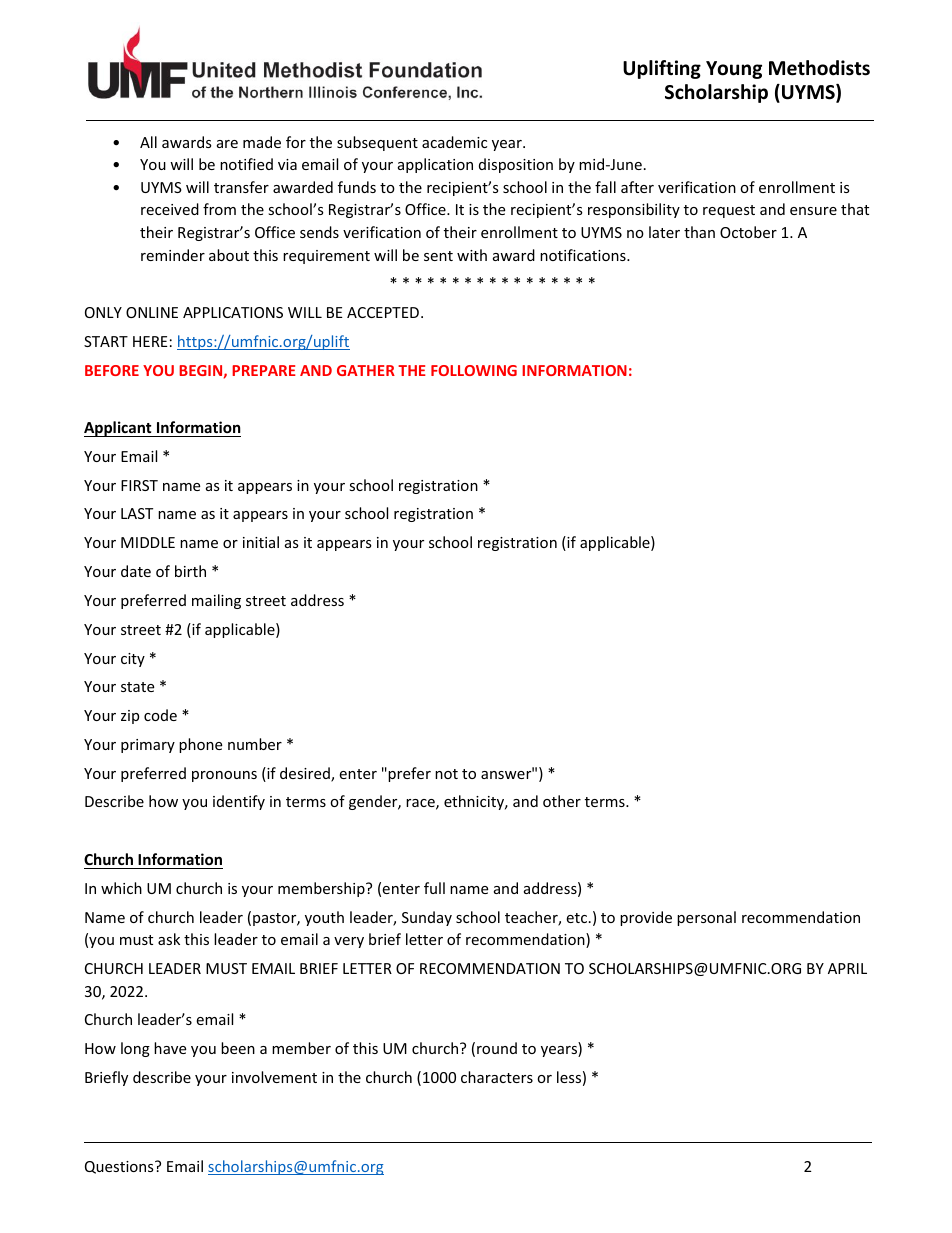 This image has width=952, height=1233. I want to click on personal, so click(706, 918).
